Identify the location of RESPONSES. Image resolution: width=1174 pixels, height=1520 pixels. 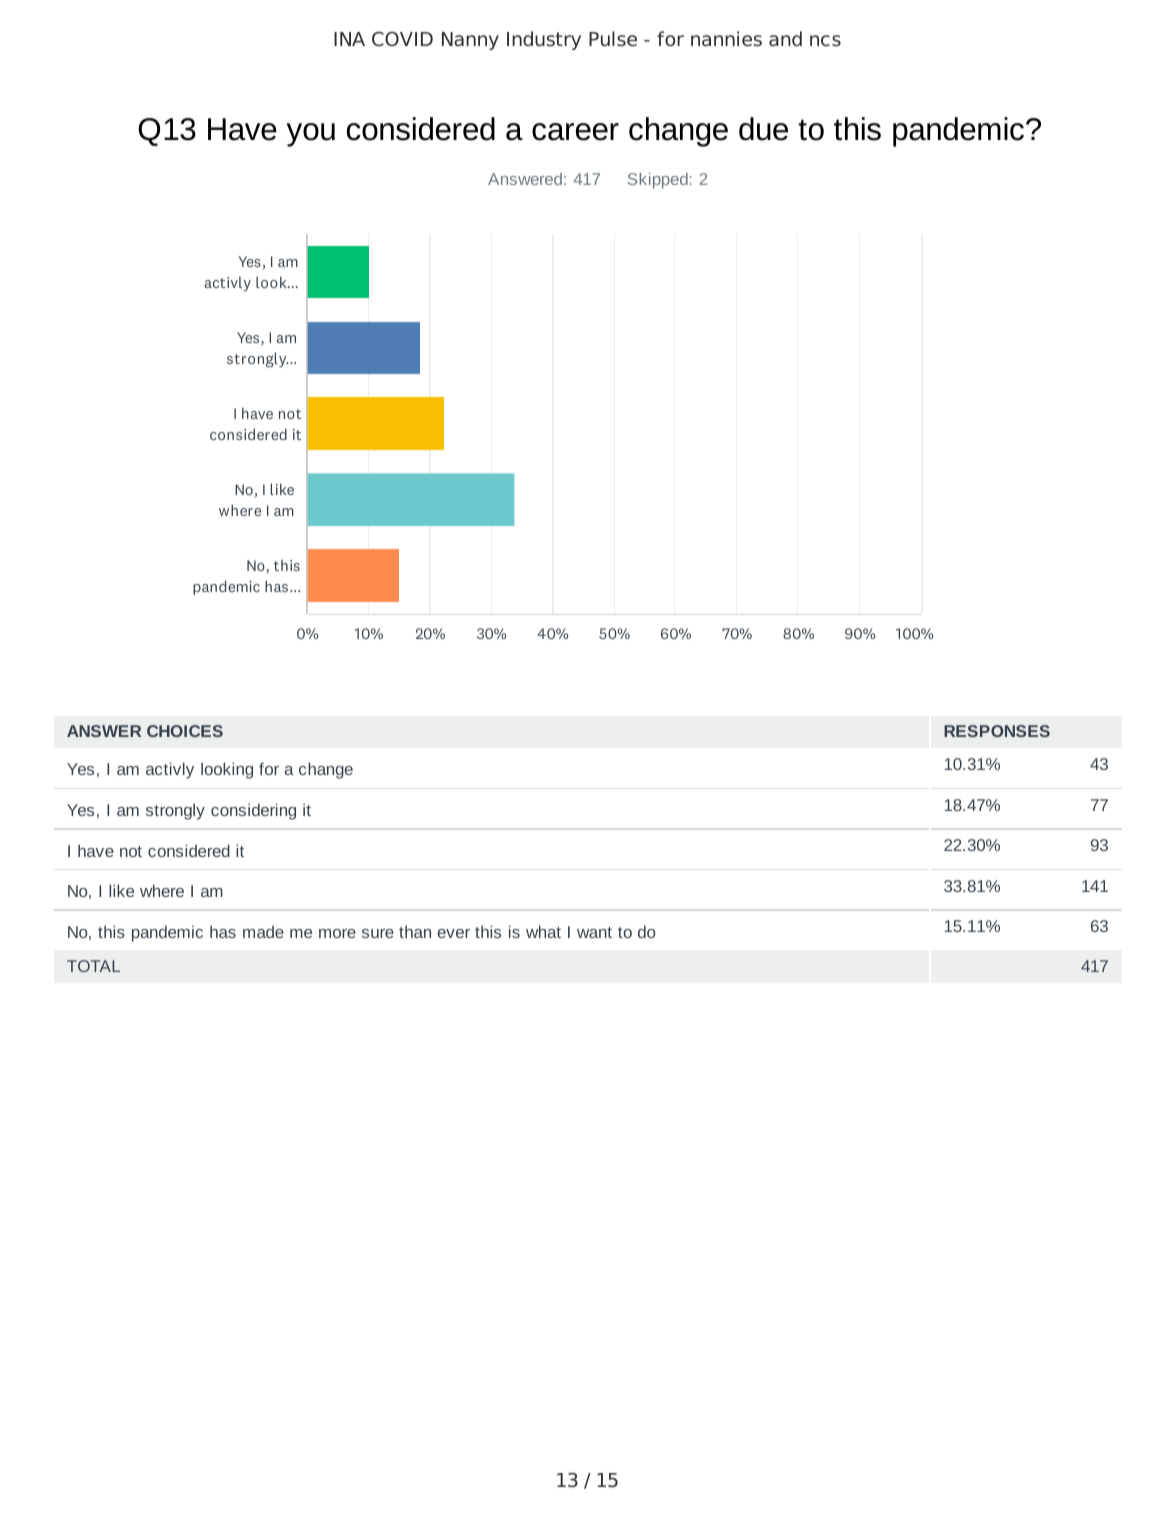
(997, 731).
